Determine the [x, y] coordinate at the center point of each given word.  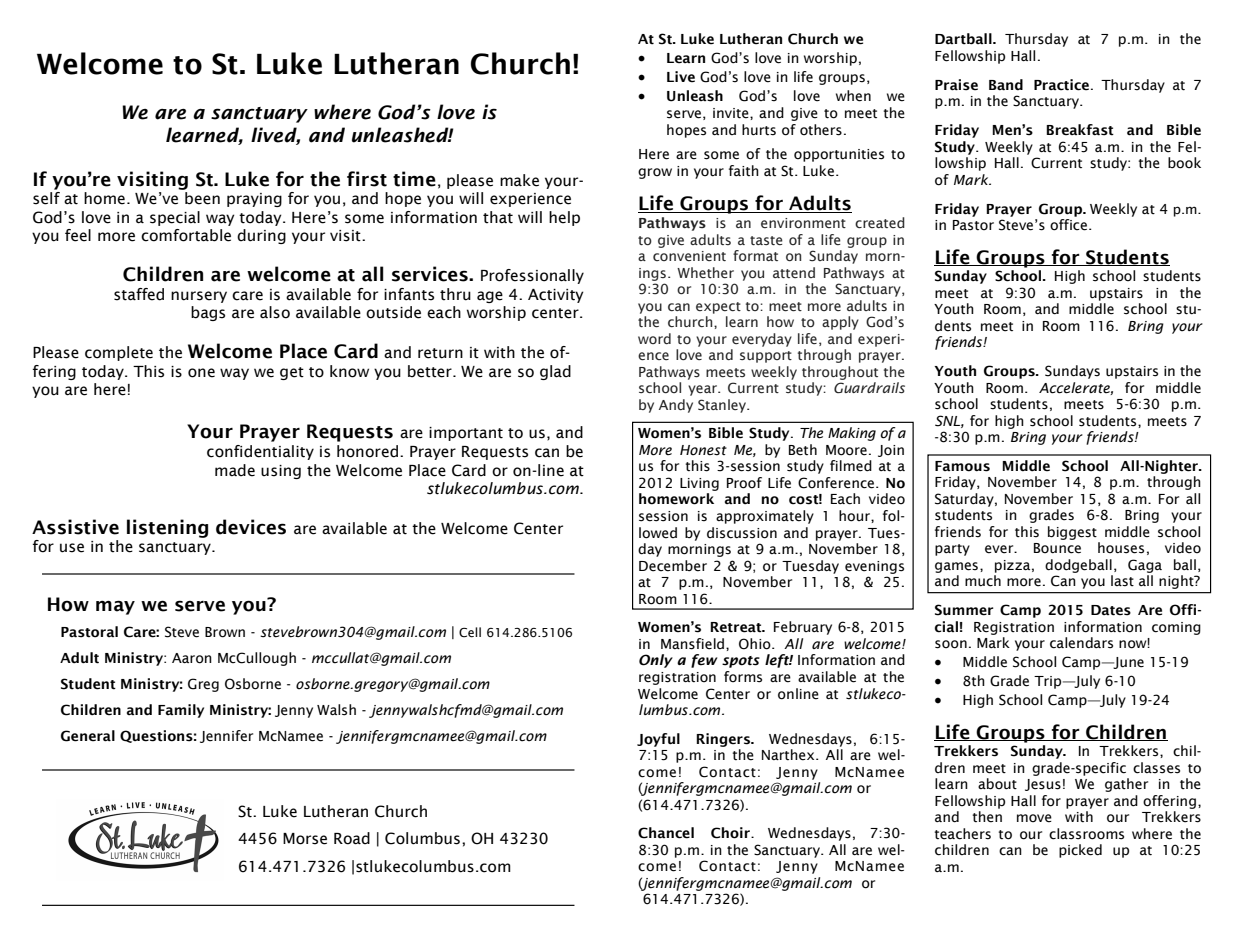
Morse [305, 839]
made [235, 470]
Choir [731, 833]
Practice [1061, 85]
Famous [962, 466]
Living [699, 484]
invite [732, 113]
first [367, 179]
